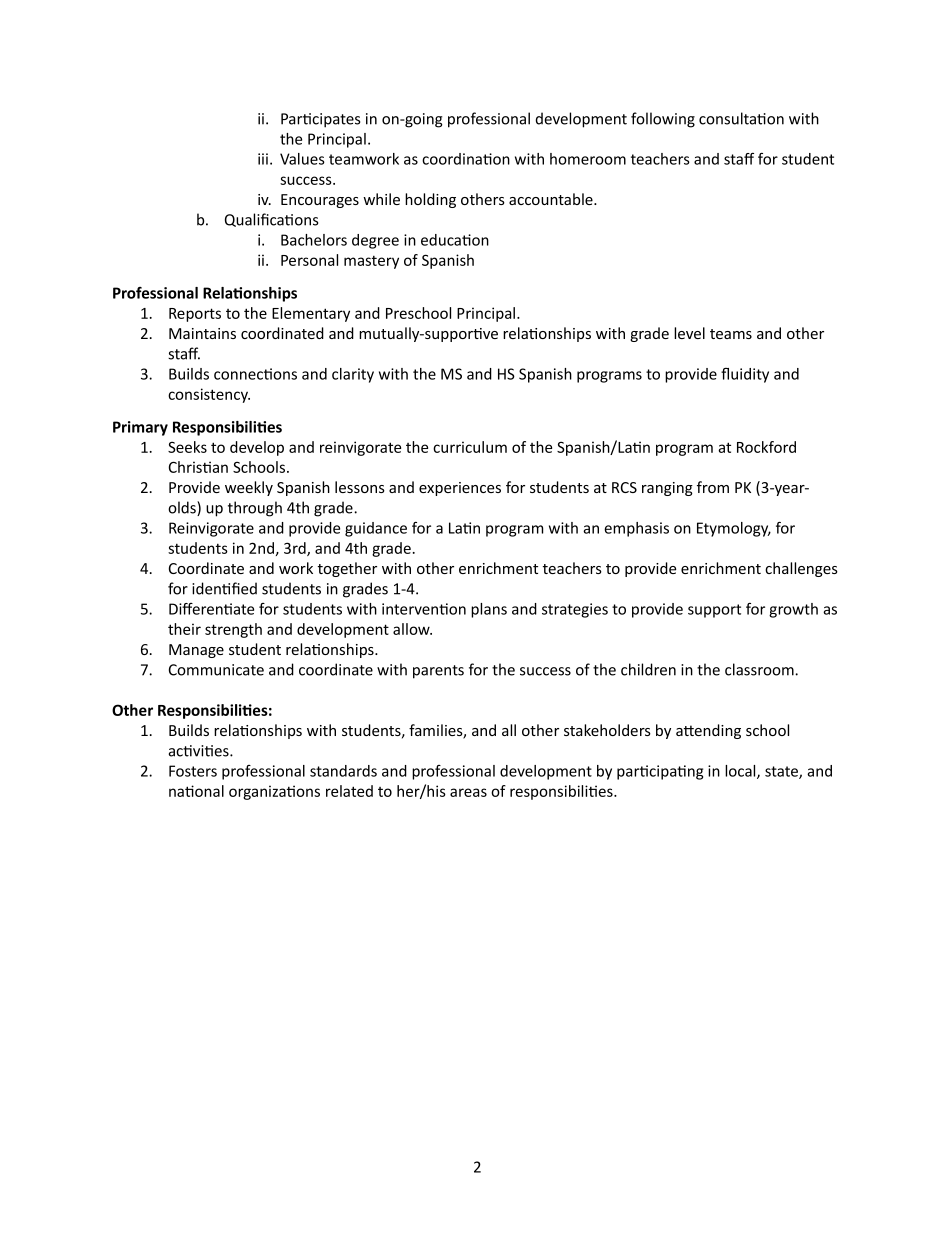 The image size is (952, 1233). I want to click on Seeks, so click(187, 447).
